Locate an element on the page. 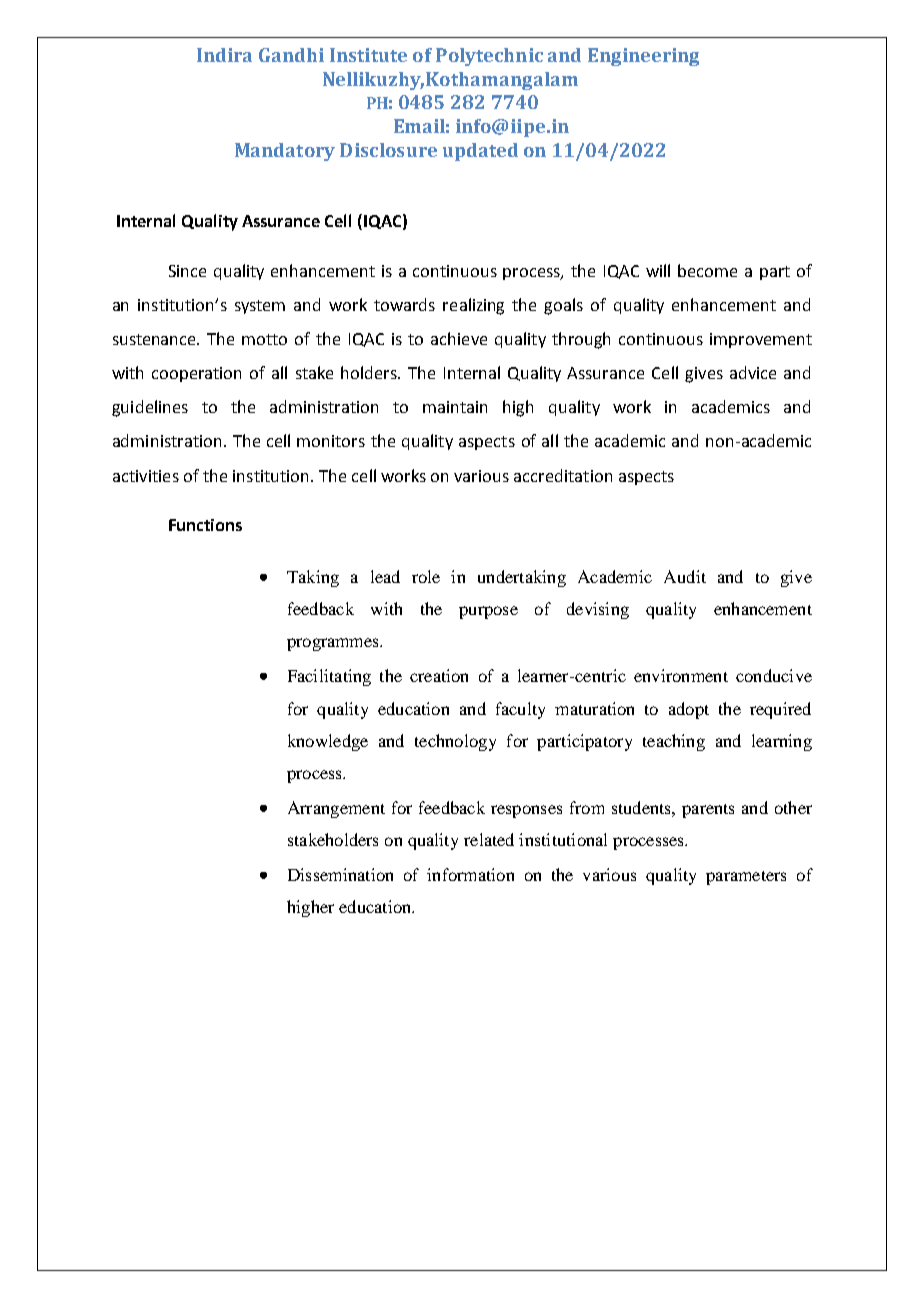 This page has height=1308, width=924. advice is located at coordinates (753, 372).
